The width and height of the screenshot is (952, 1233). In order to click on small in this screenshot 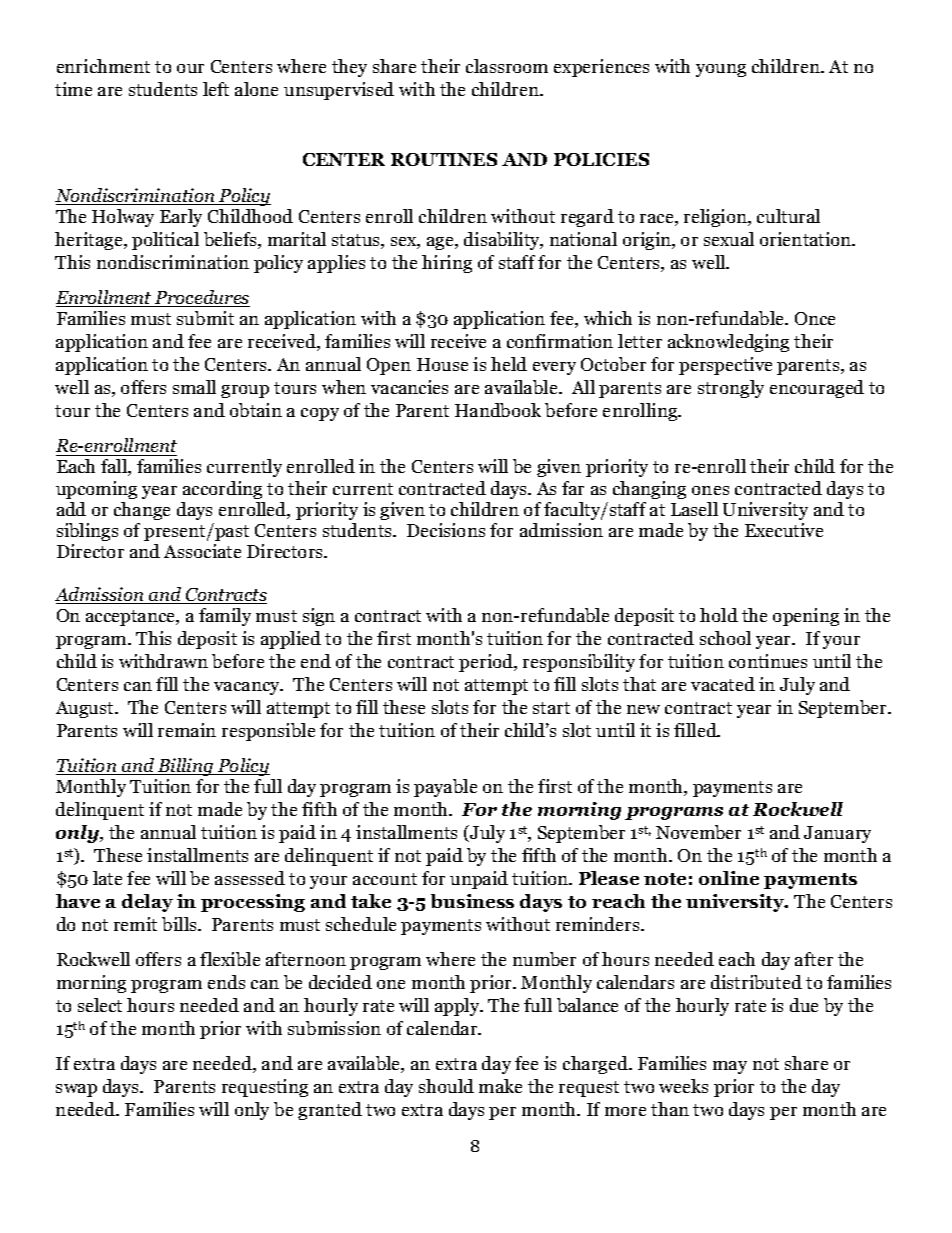, I will do `click(194, 387)`.
